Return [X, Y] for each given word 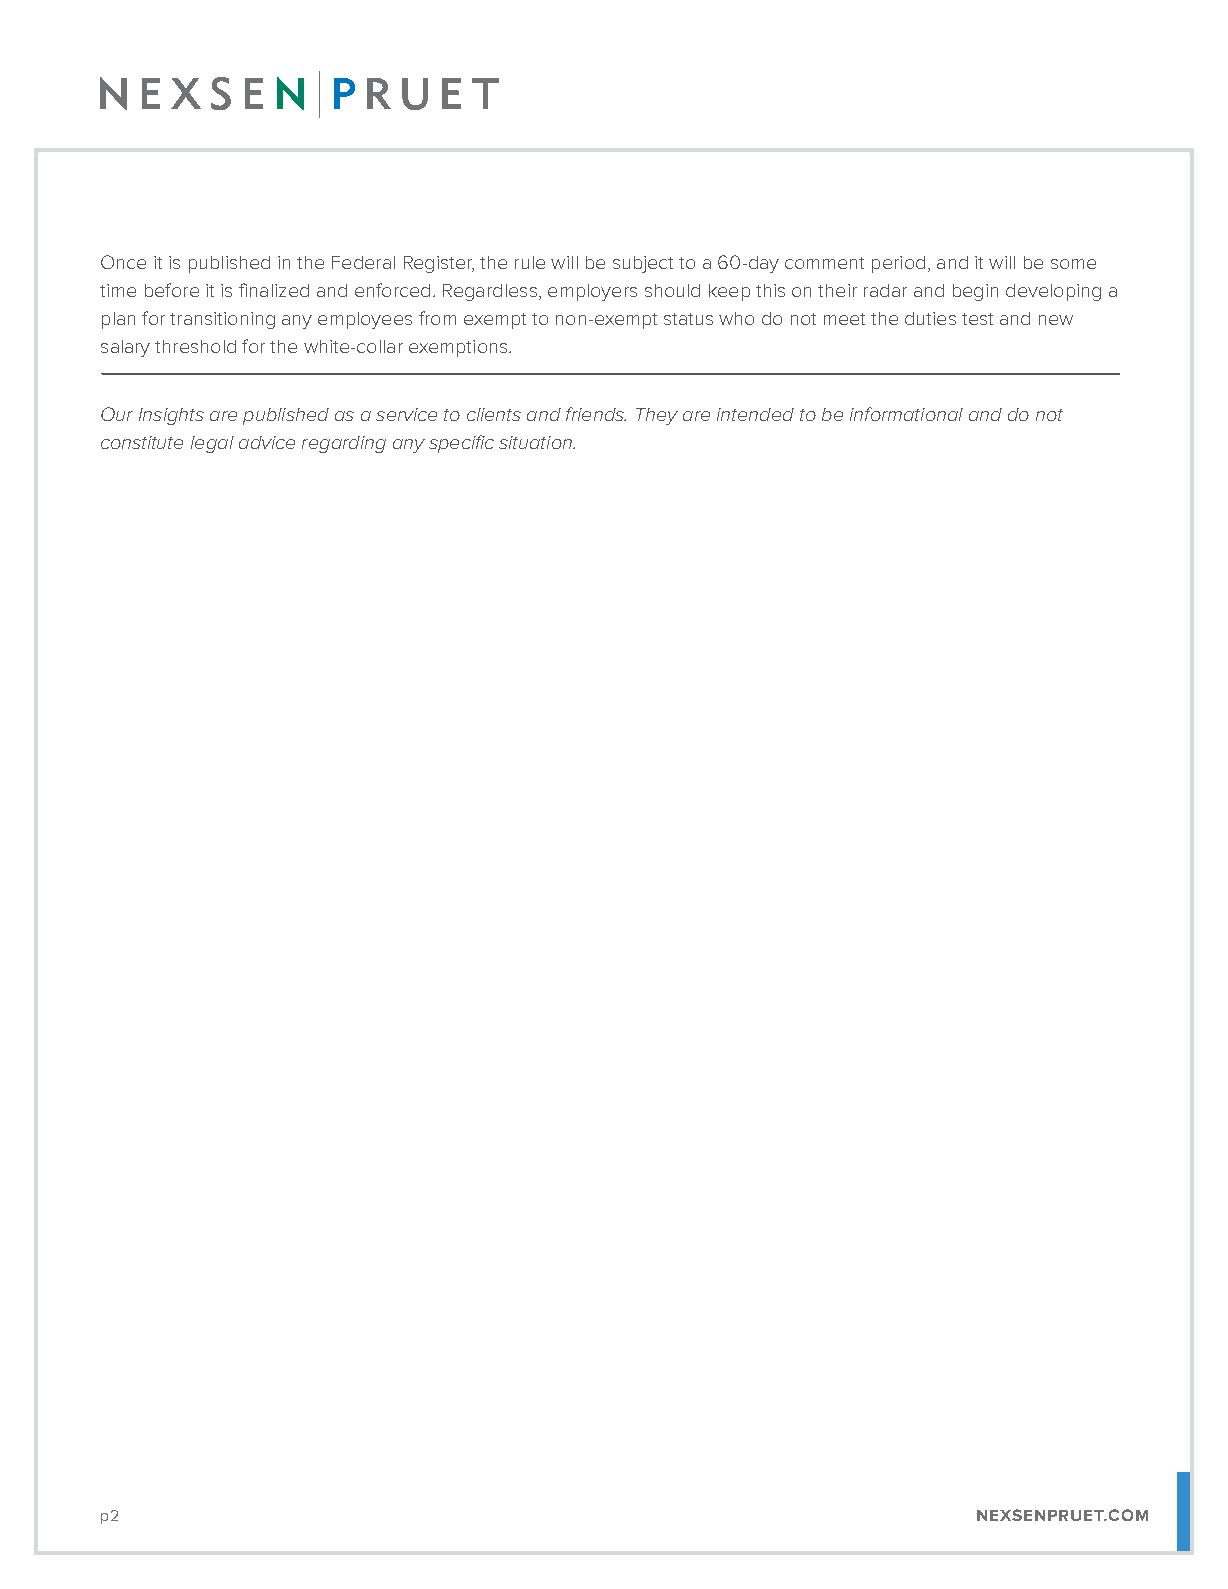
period [898, 264]
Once [123, 262]
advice [267, 442]
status [688, 319]
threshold [195, 346]
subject [643, 264]
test [977, 319]
